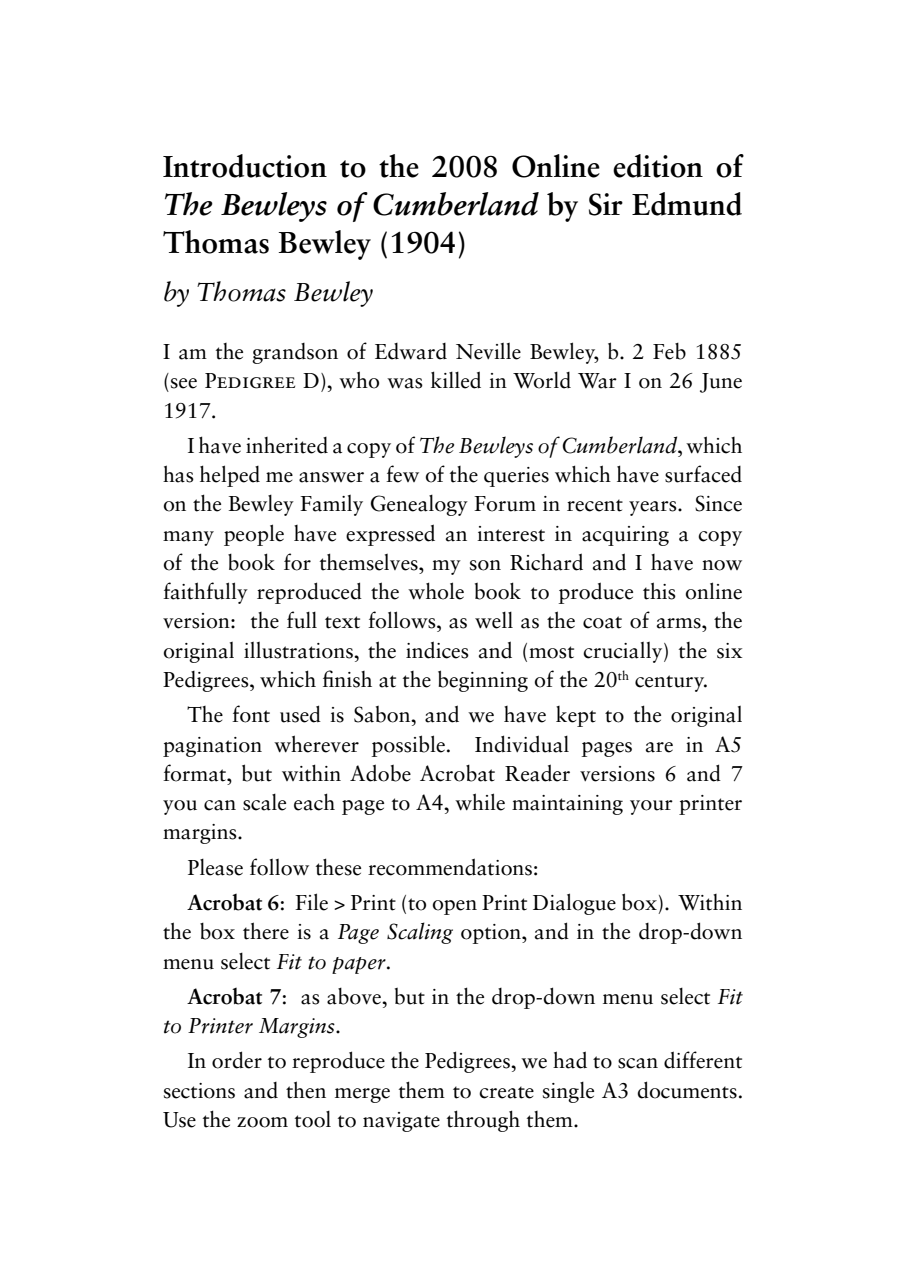 The image size is (903, 1281). What do you see at coordinates (483, 1121) in the page?
I see `through` at bounding box center [483, 1121].
